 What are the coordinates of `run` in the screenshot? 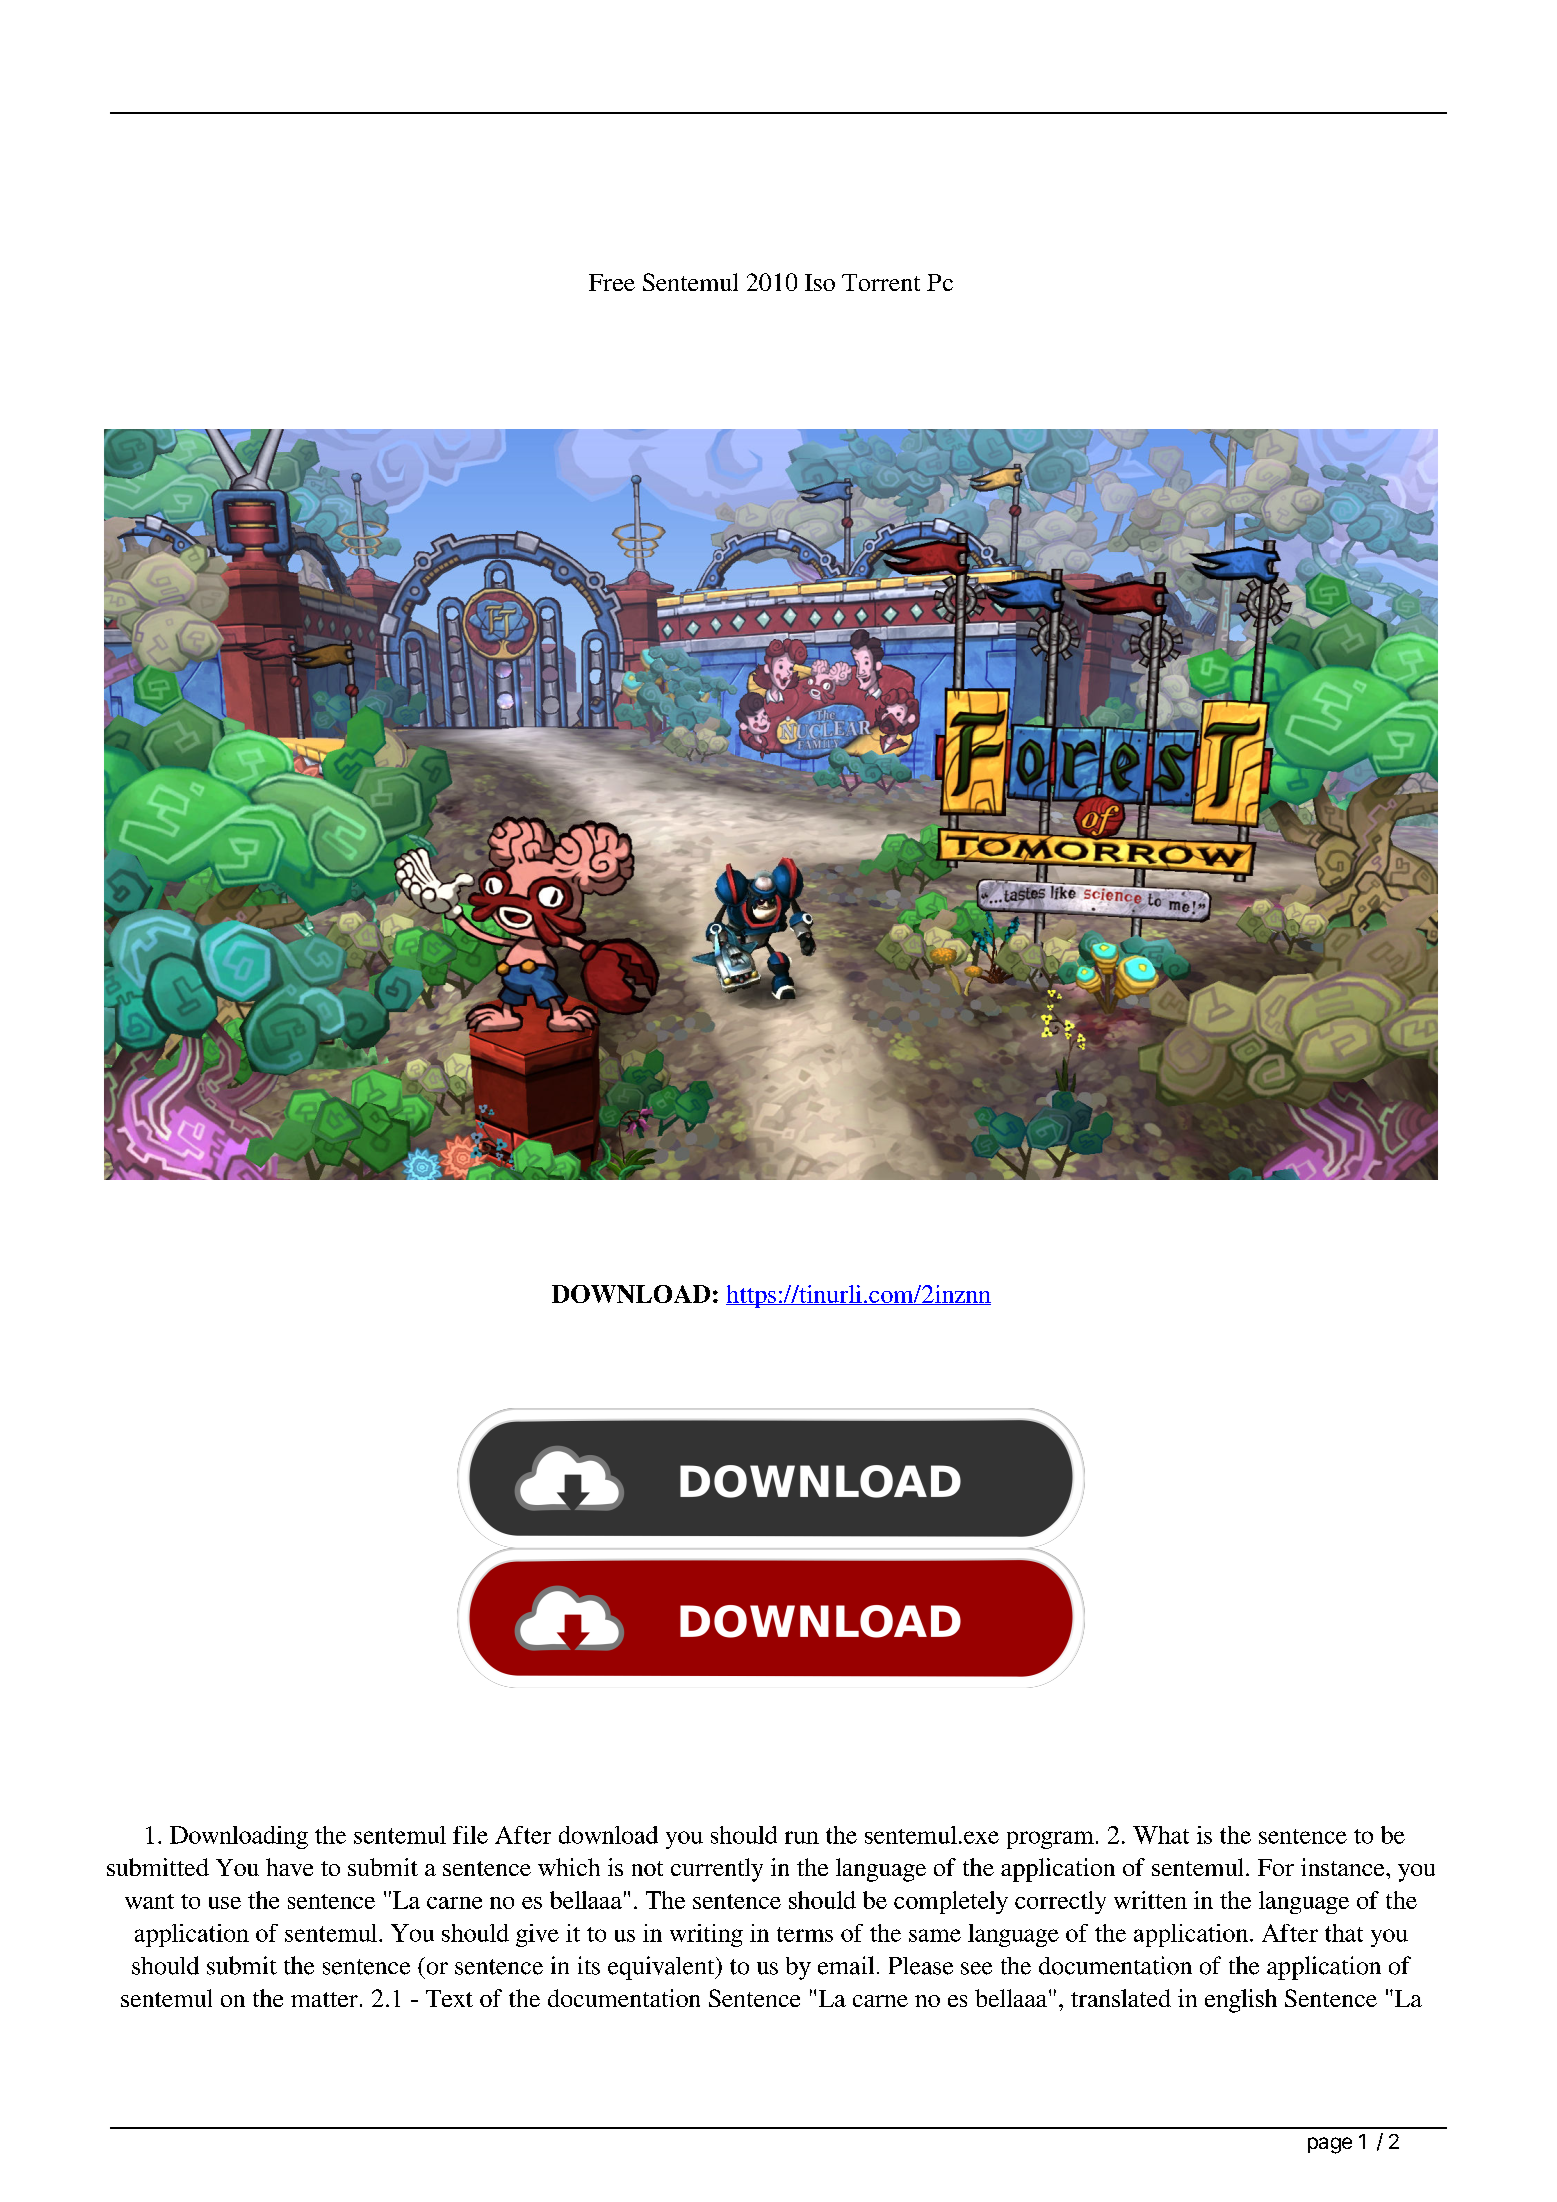 It's located at (802, 1837).
